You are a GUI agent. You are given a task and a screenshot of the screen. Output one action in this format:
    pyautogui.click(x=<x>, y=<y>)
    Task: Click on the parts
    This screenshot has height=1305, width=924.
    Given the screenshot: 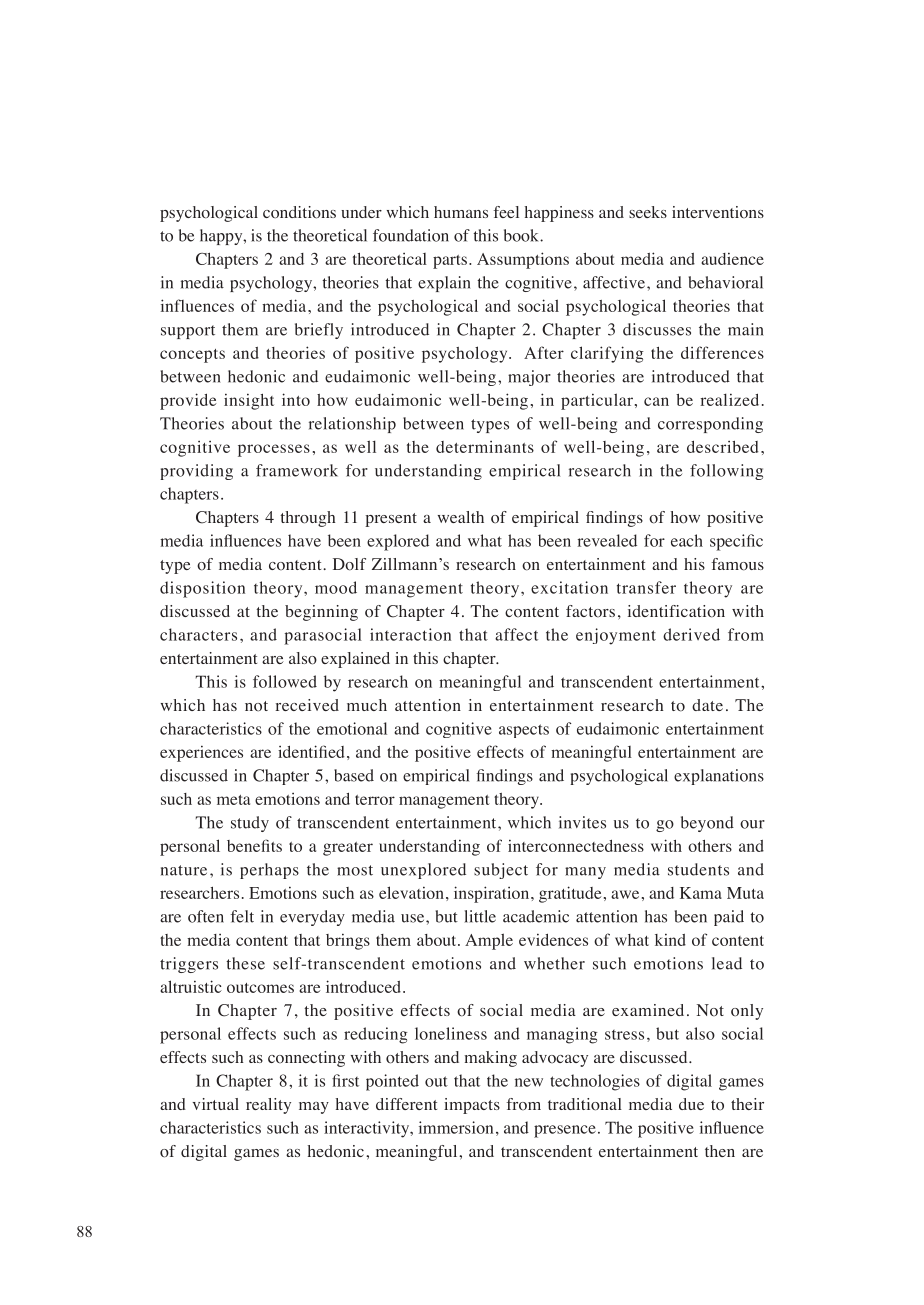 What is the action you would take?
    pyautogui.click(x=450, y=262)
